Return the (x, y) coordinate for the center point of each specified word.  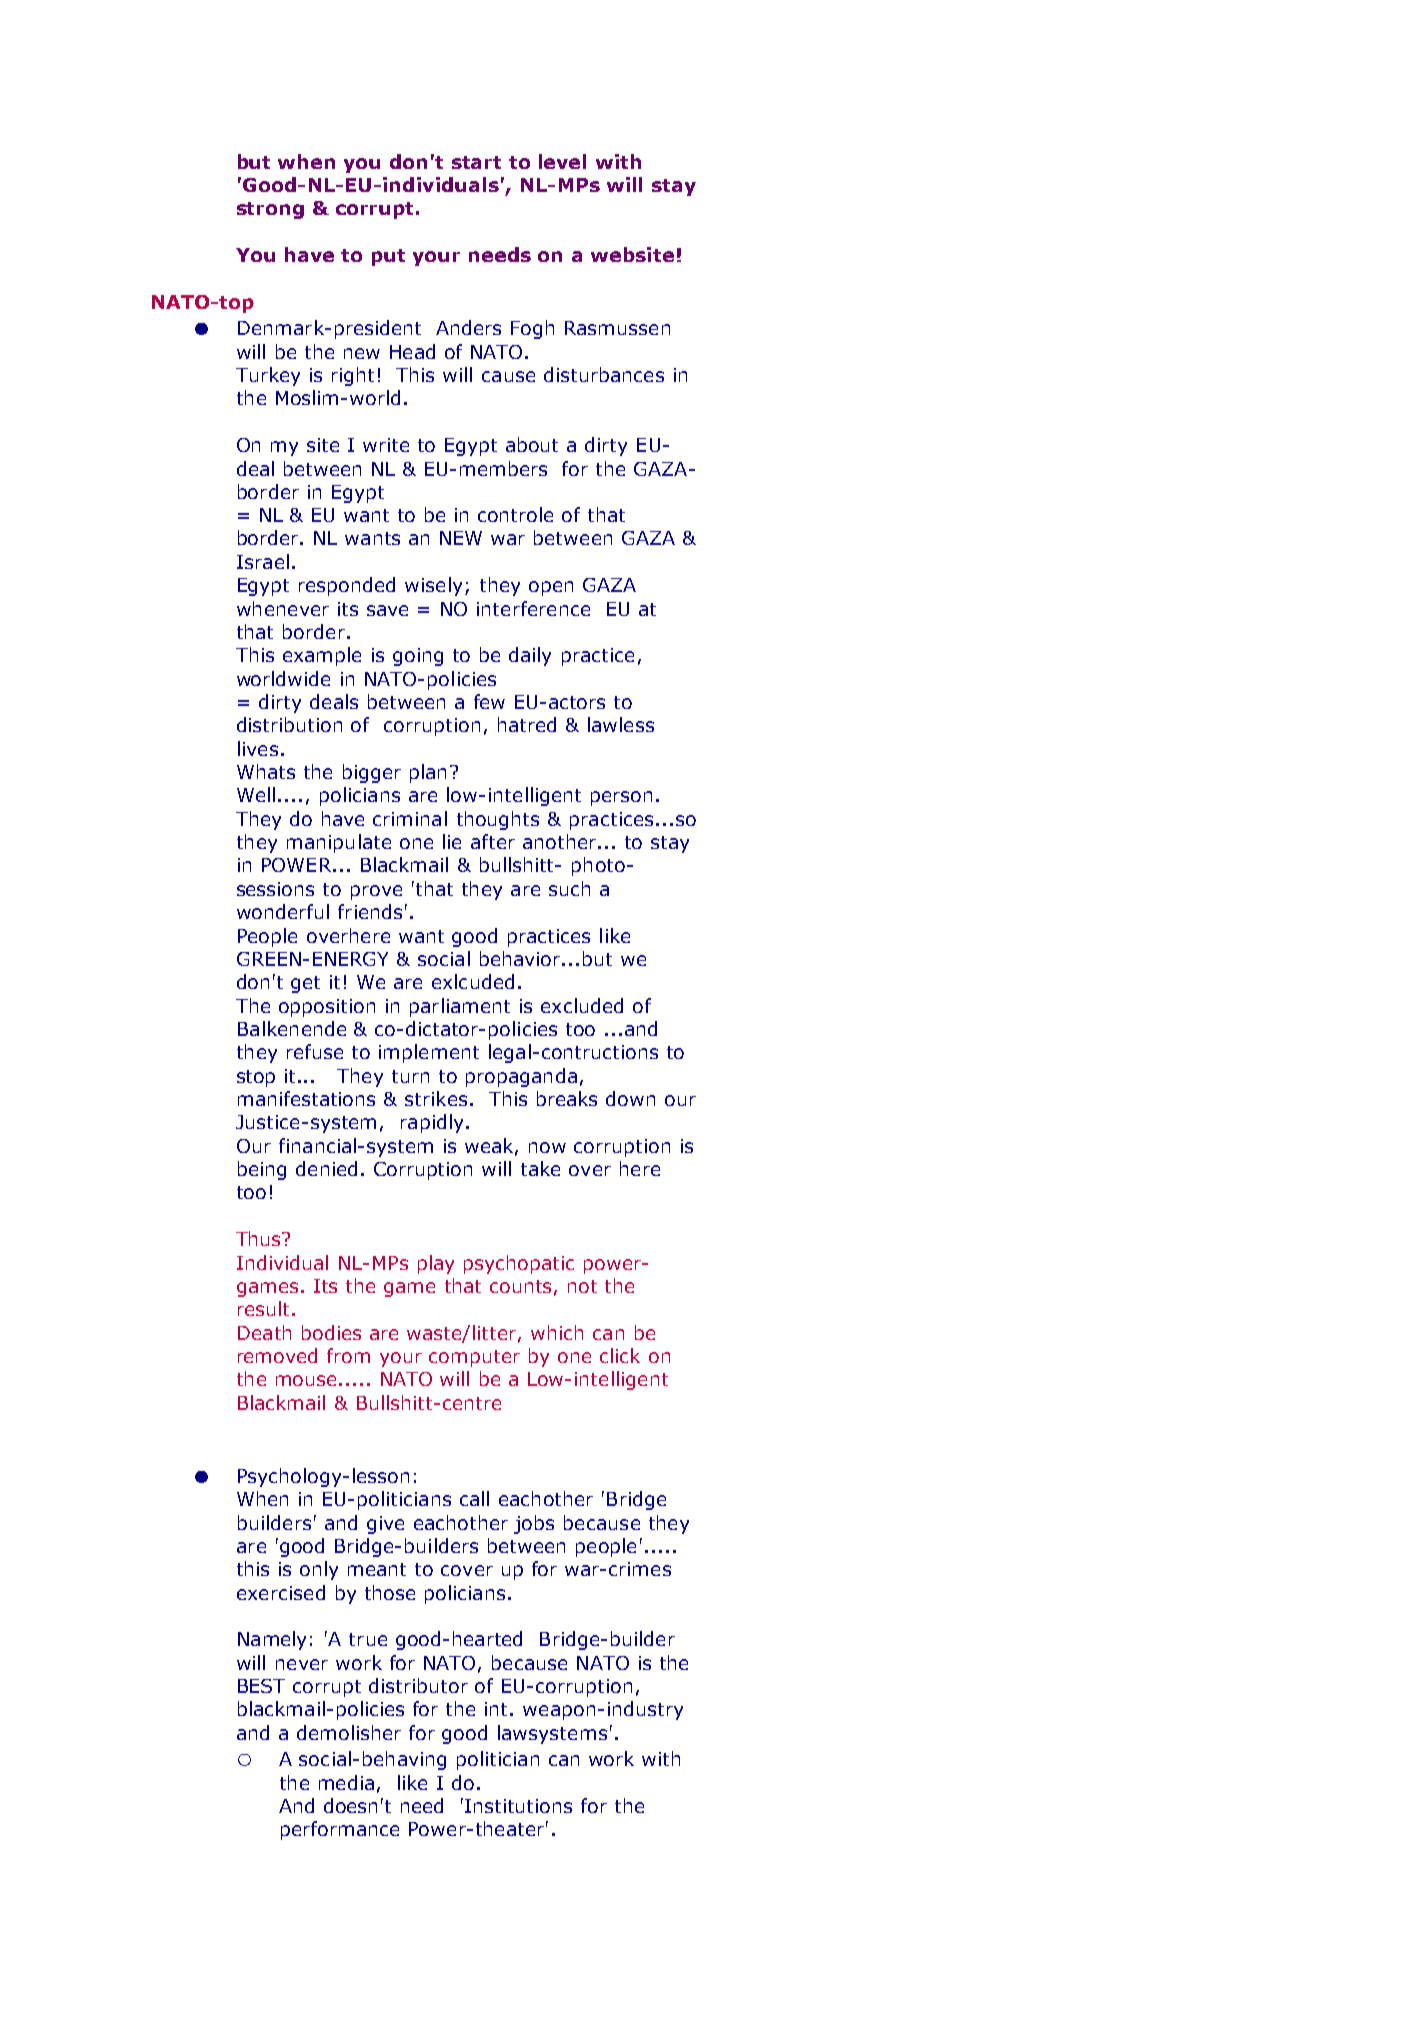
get (305, 984)
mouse (306, 1380)
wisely (433, 586)
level (562, 161)
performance (340, 1830)
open (551, 588)
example (322, 656)
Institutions (518, 1806)
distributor (418, 1685)
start (476, 162)
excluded (582, 1005)
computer (474, 1358)
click (620, 1355)
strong (270, 210)
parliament (460, 1007)
